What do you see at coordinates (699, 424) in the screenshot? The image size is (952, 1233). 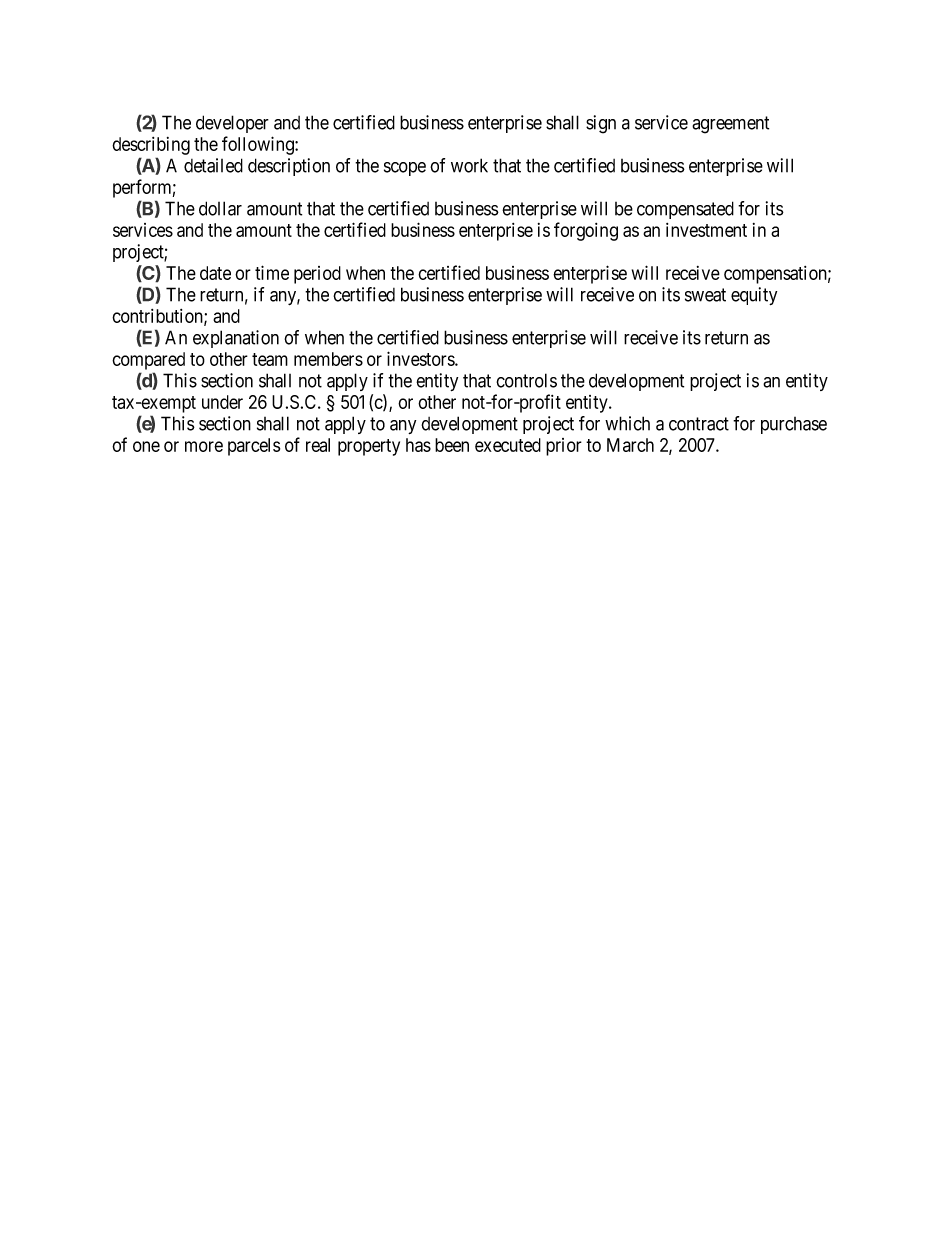 I see `contract` at bounding box center [699, 424].
